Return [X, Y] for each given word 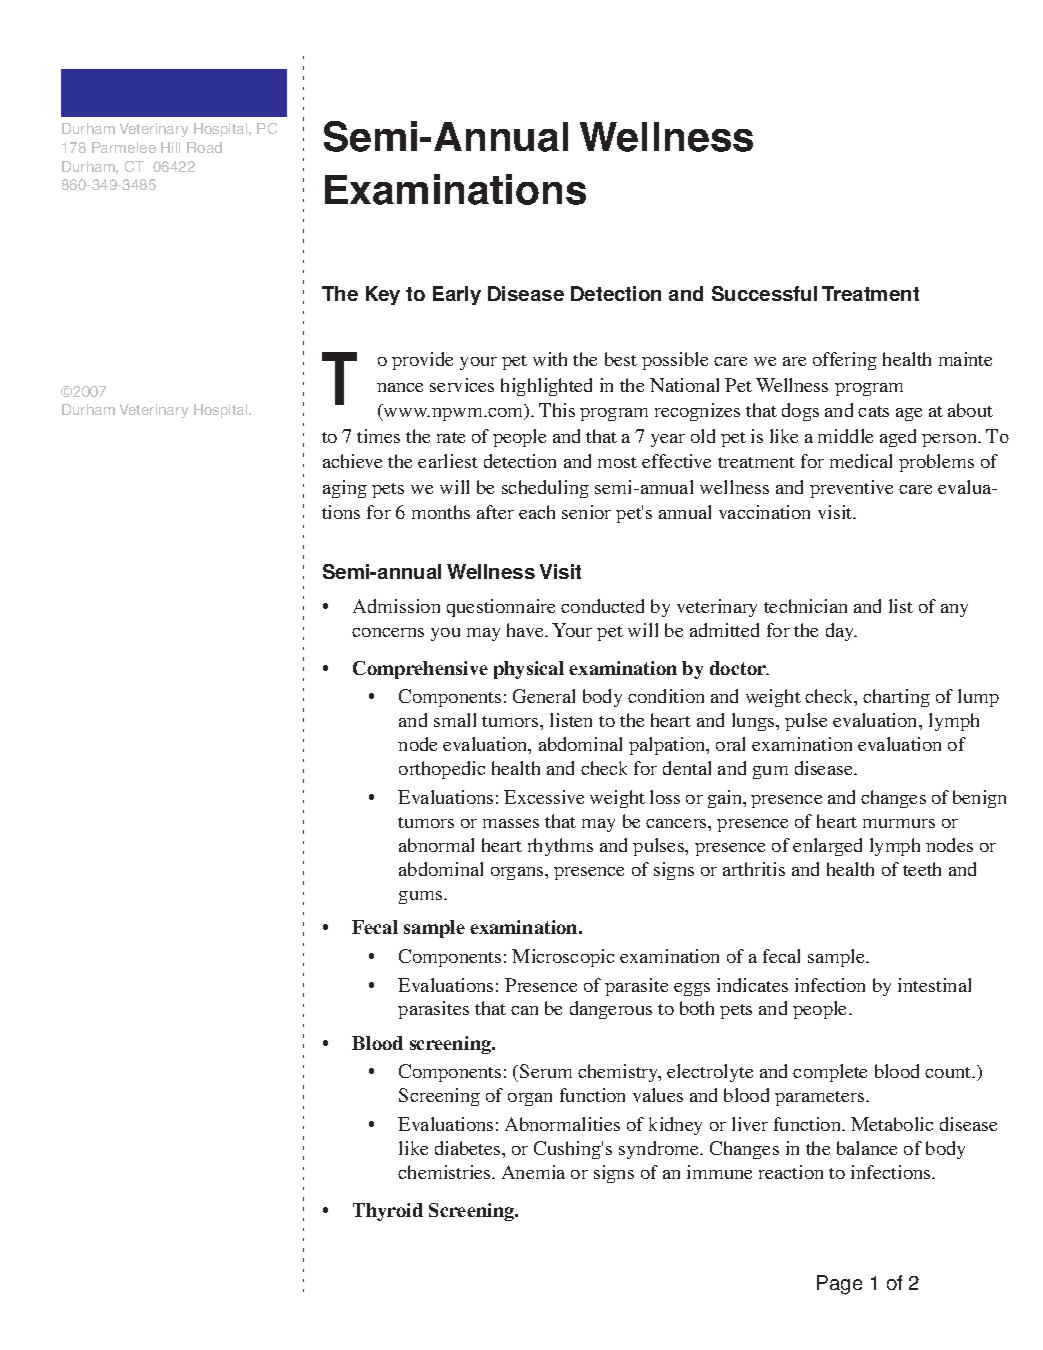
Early [457, 295]
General [544, 696]
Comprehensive [420, 670]
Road [204, 147]
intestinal [934, 985]
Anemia [533, 1172]
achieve [352, 461]
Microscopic [563, 958]
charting [896, 698]
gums [422, 897]
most [617, 462]
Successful [764, 293]
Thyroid [388, 1212]
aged [898, 438]
